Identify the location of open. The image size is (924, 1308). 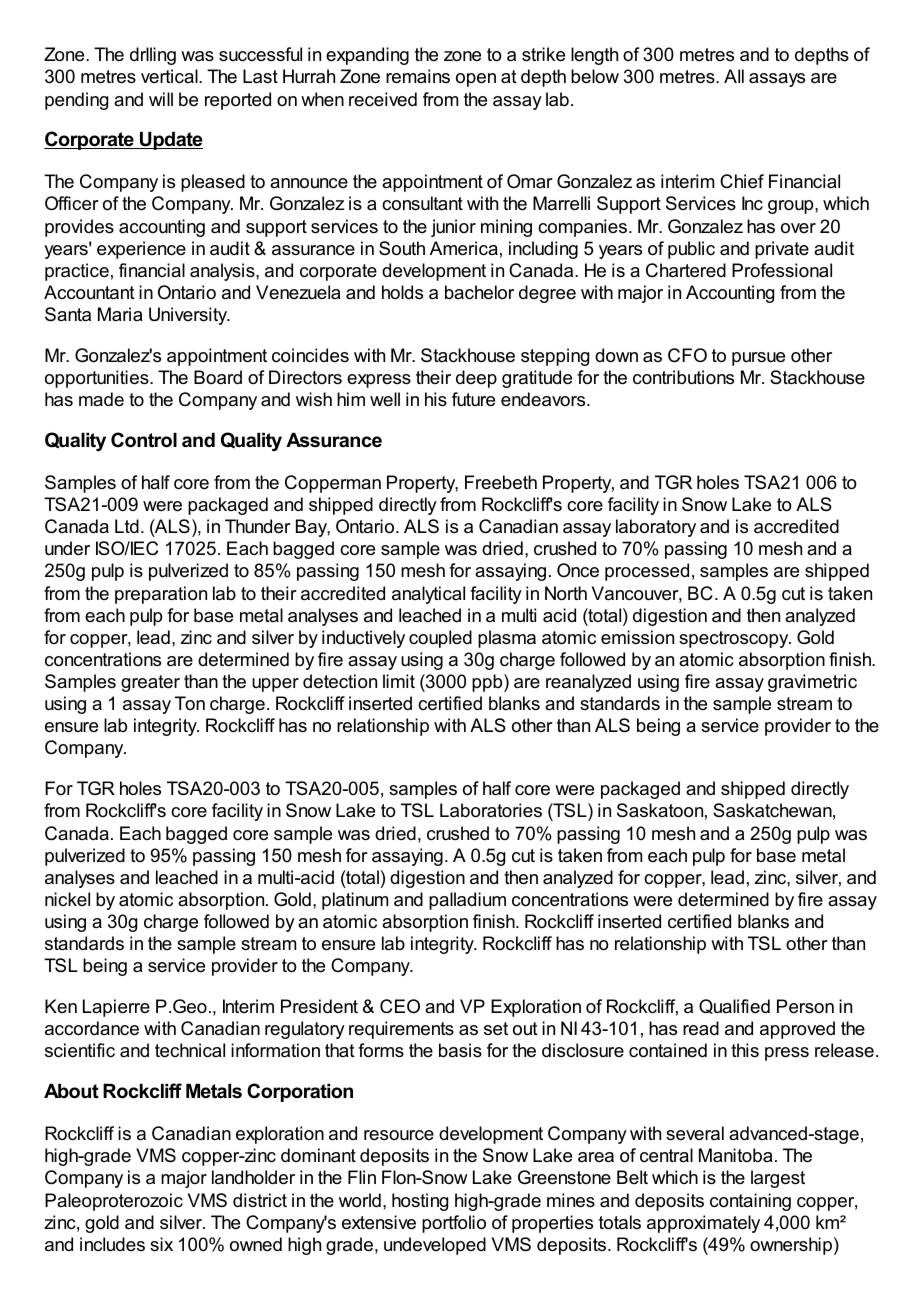
(476, 80).
